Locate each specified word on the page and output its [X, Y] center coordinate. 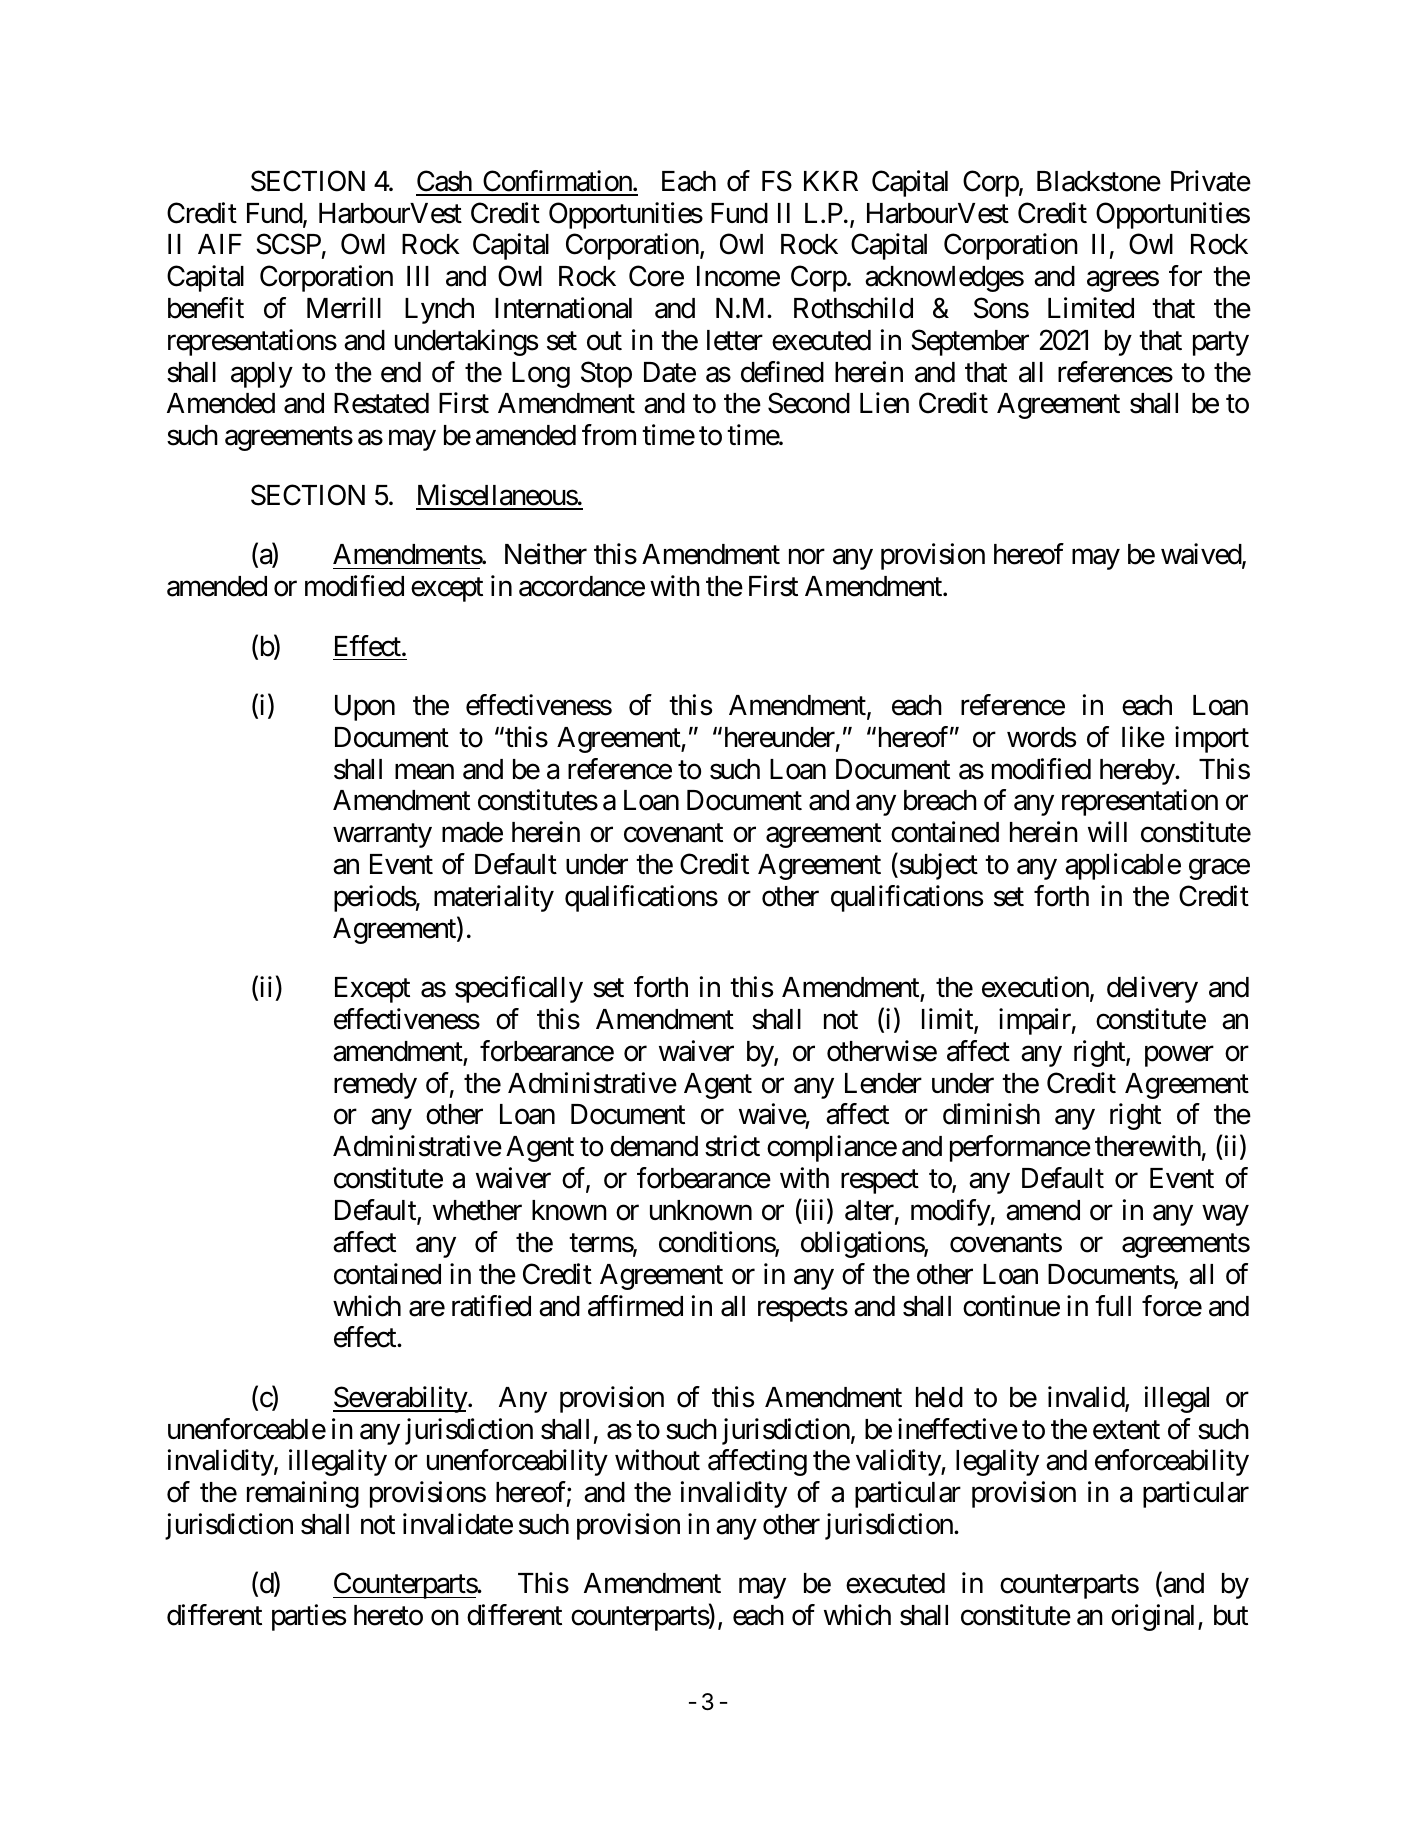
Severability [401, 1399]
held [939, 1397]
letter [735, 340]
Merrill [344, 308]
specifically [519, 989]
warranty [382, 836]
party [1221, 344]
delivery [1152, 989]
